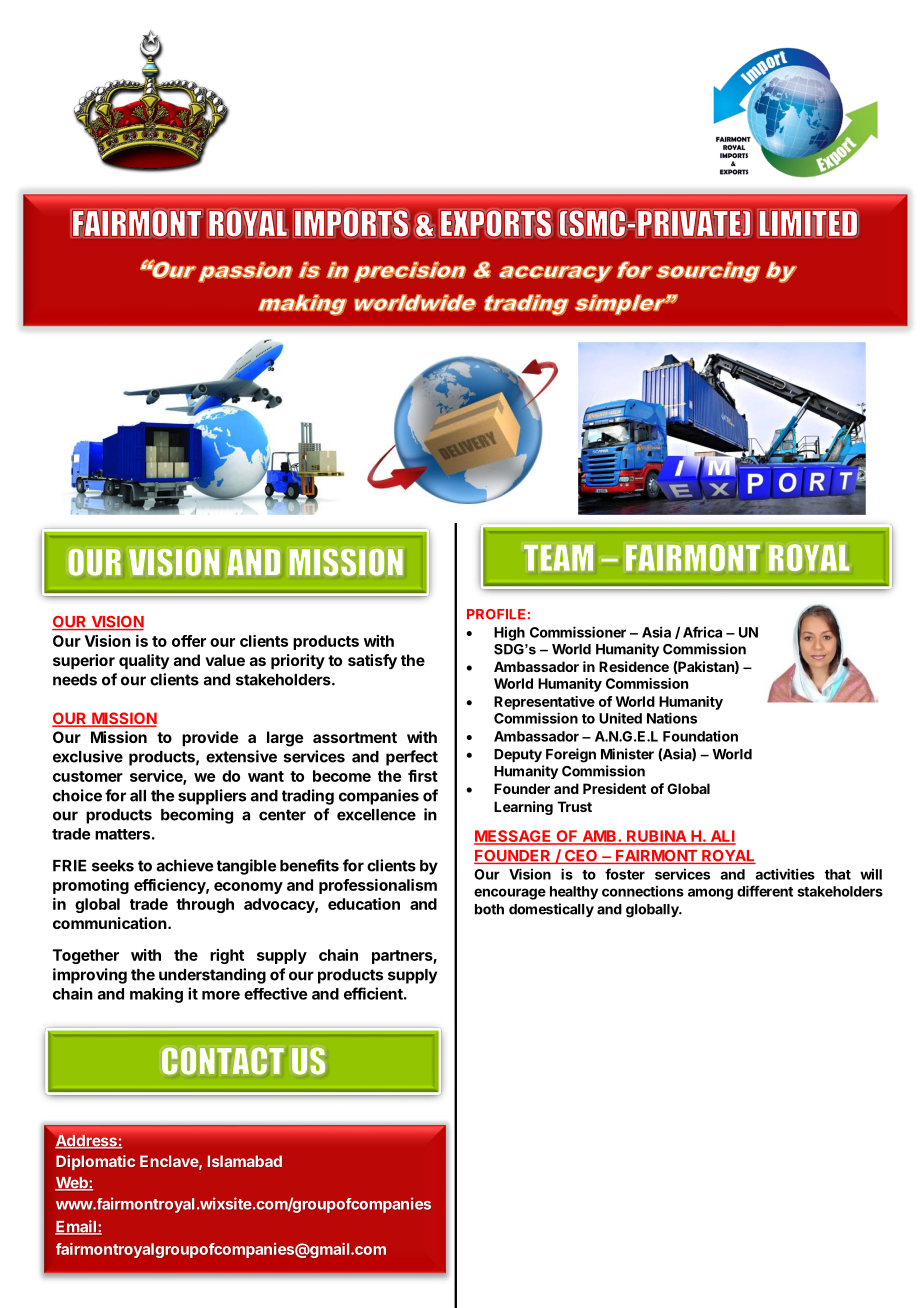  What do you see at coordinates (765, 891) in the screenshot?
I see `different` at bounding box center [765, 891].
